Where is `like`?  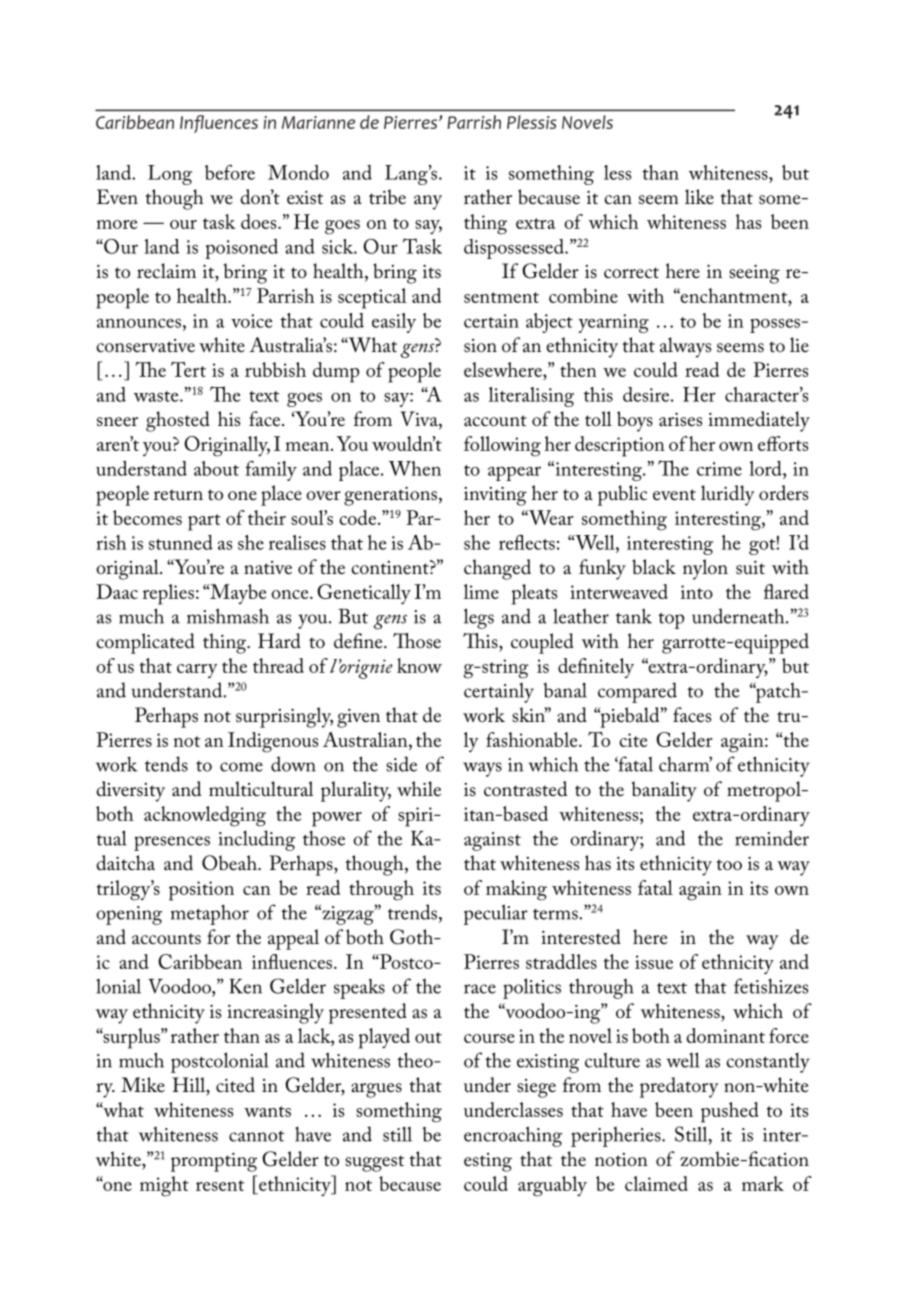
like is located at coordinates (699, 197).
